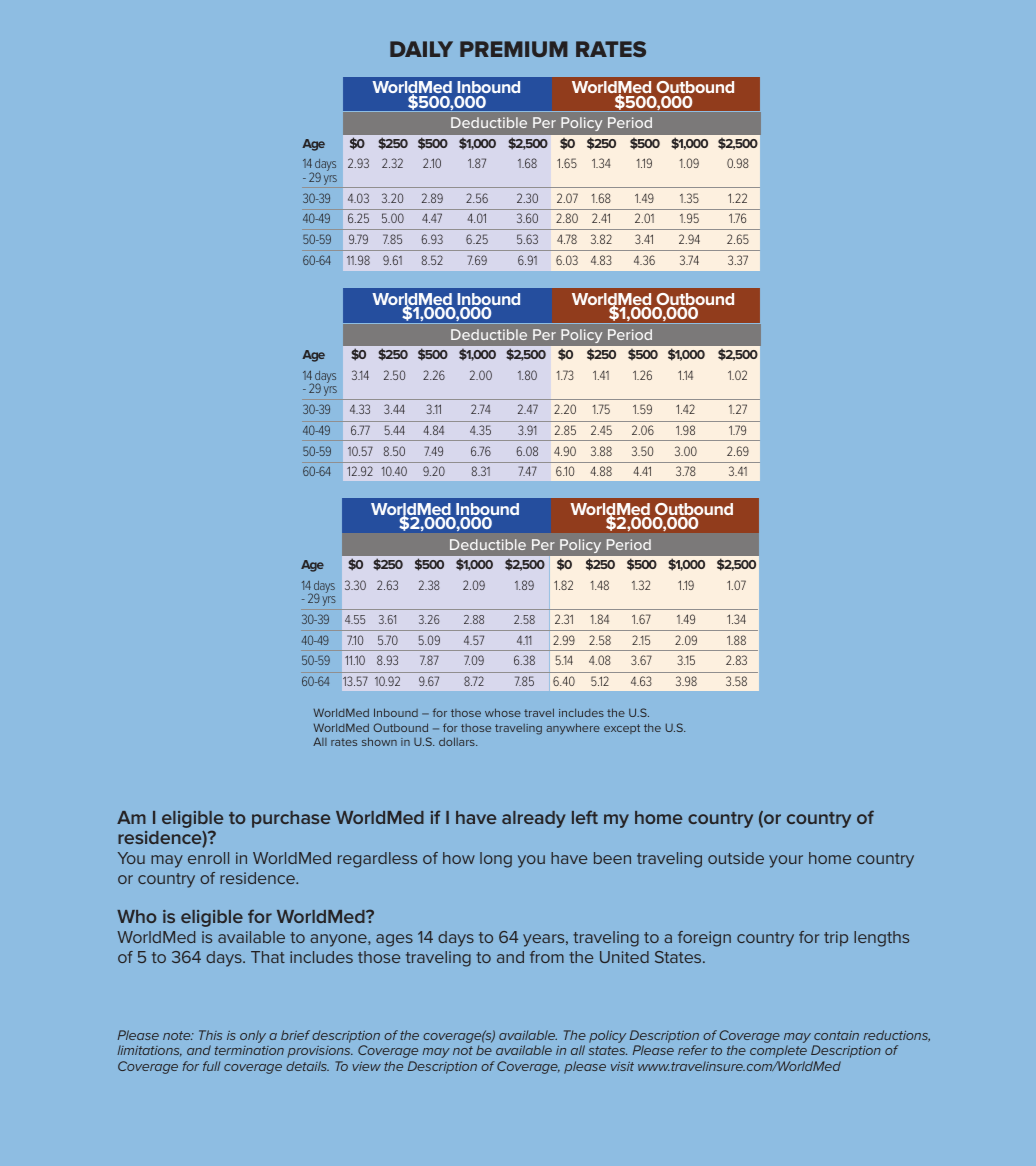 The height and width of the document is (1166, 1036). I want to click on whose, so click(503, 712).
